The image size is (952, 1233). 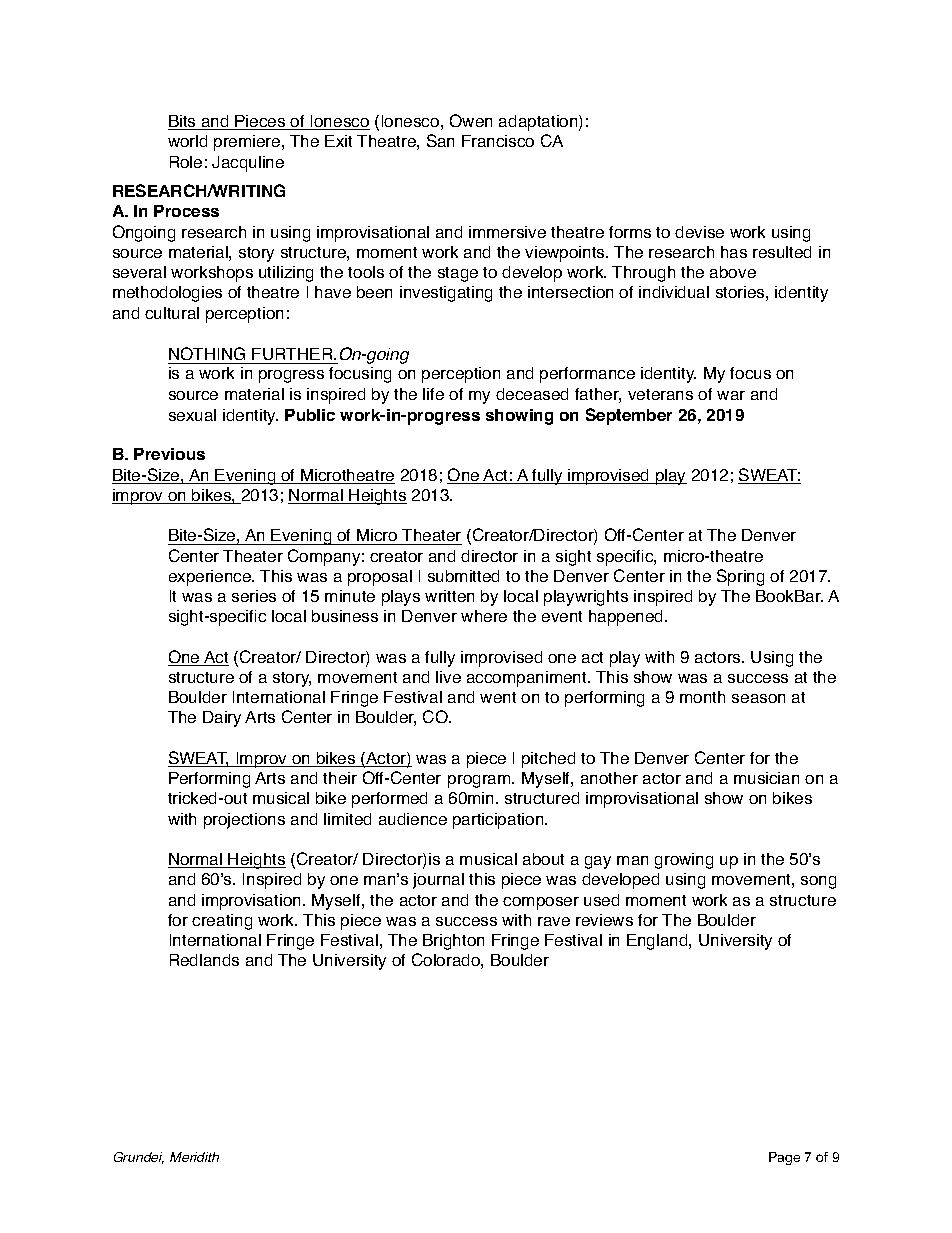 What do you see at coordinates (731, 395) in the screenshot?
I see `war` at bounding box center [731, 395].
